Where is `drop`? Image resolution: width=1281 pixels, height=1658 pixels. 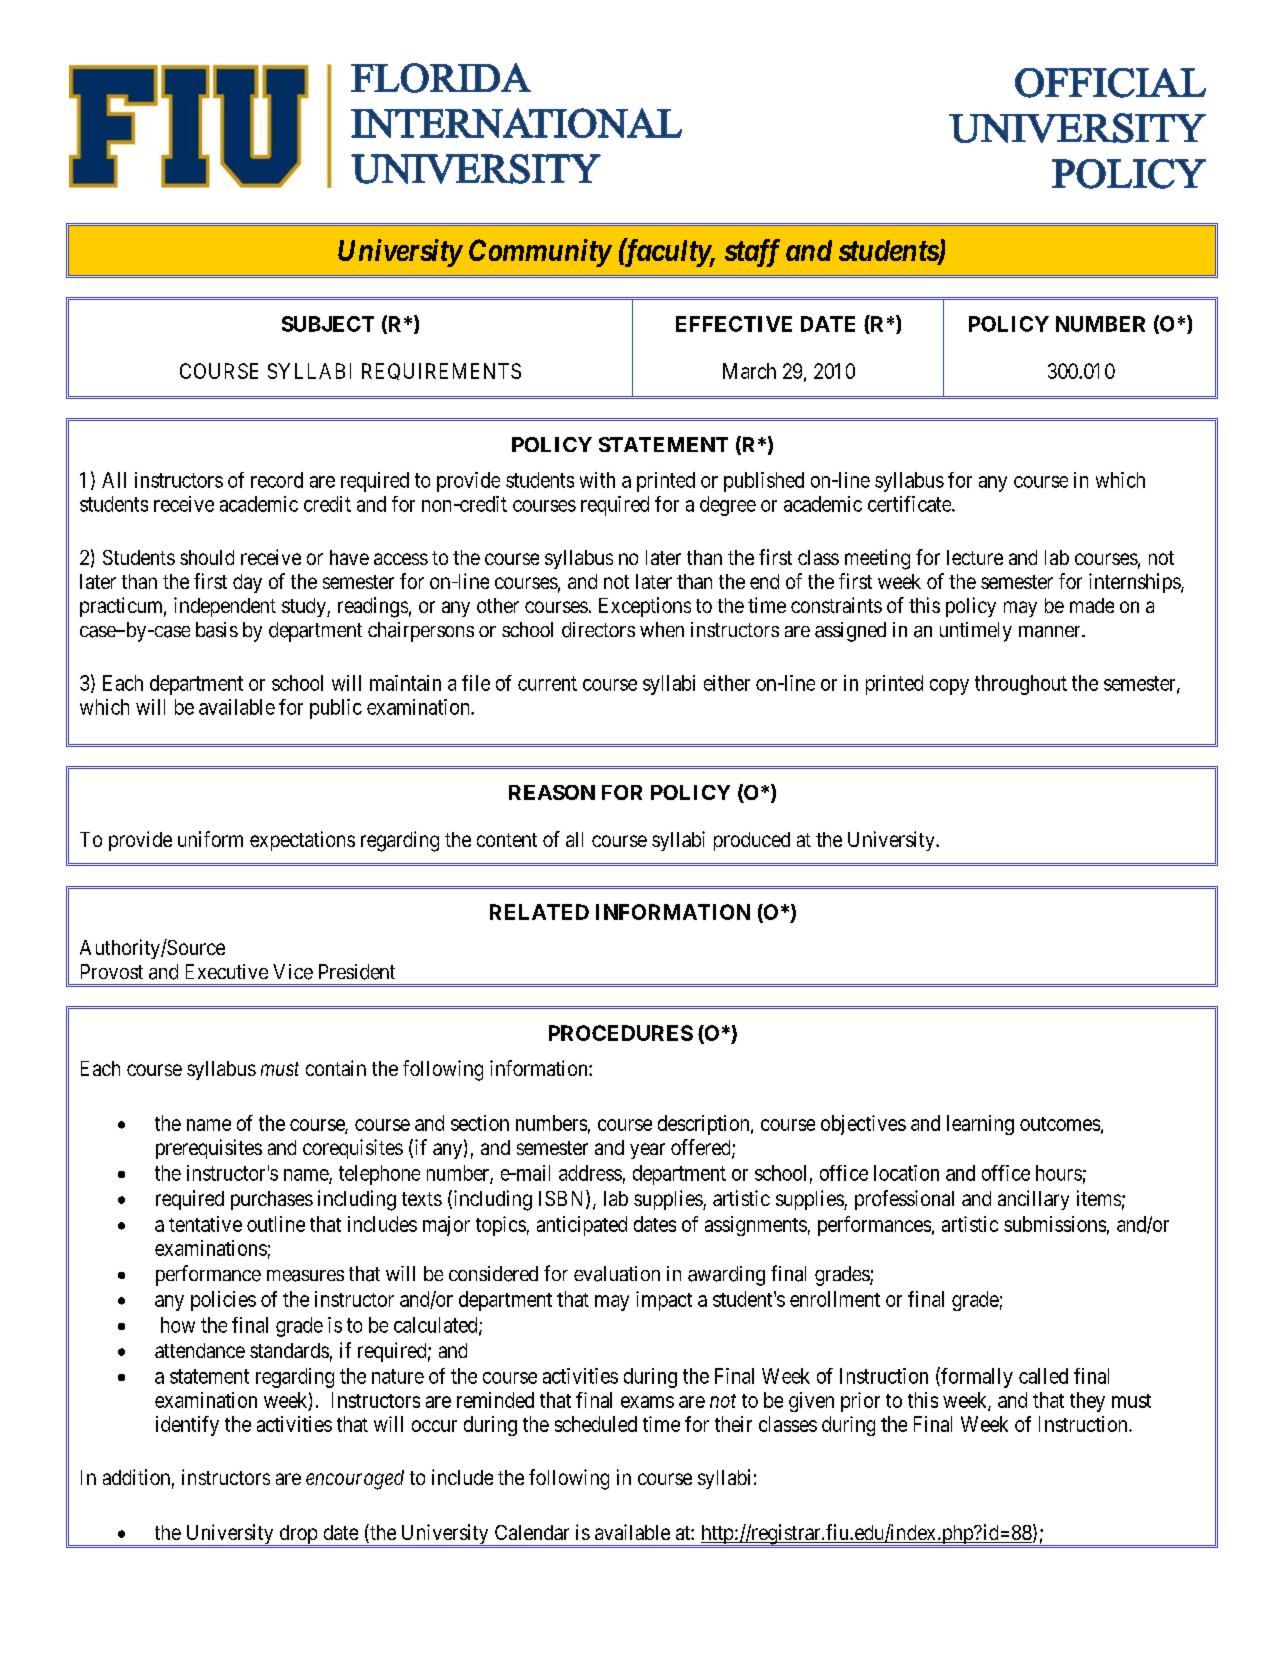 drop is located at coordinates (298, 1535).
